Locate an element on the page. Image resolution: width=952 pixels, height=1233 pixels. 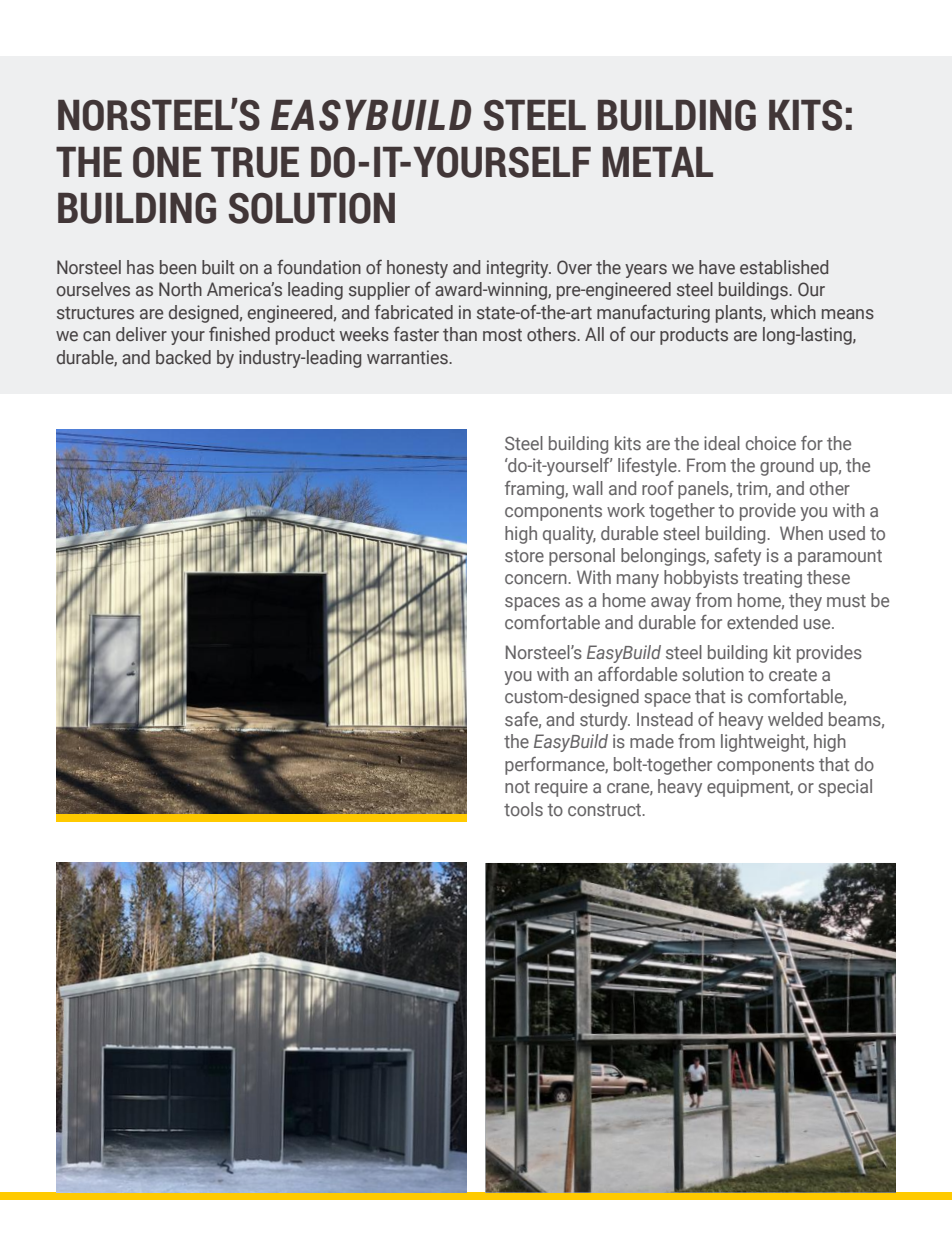
deliver is located at coordinates (141, 334).
